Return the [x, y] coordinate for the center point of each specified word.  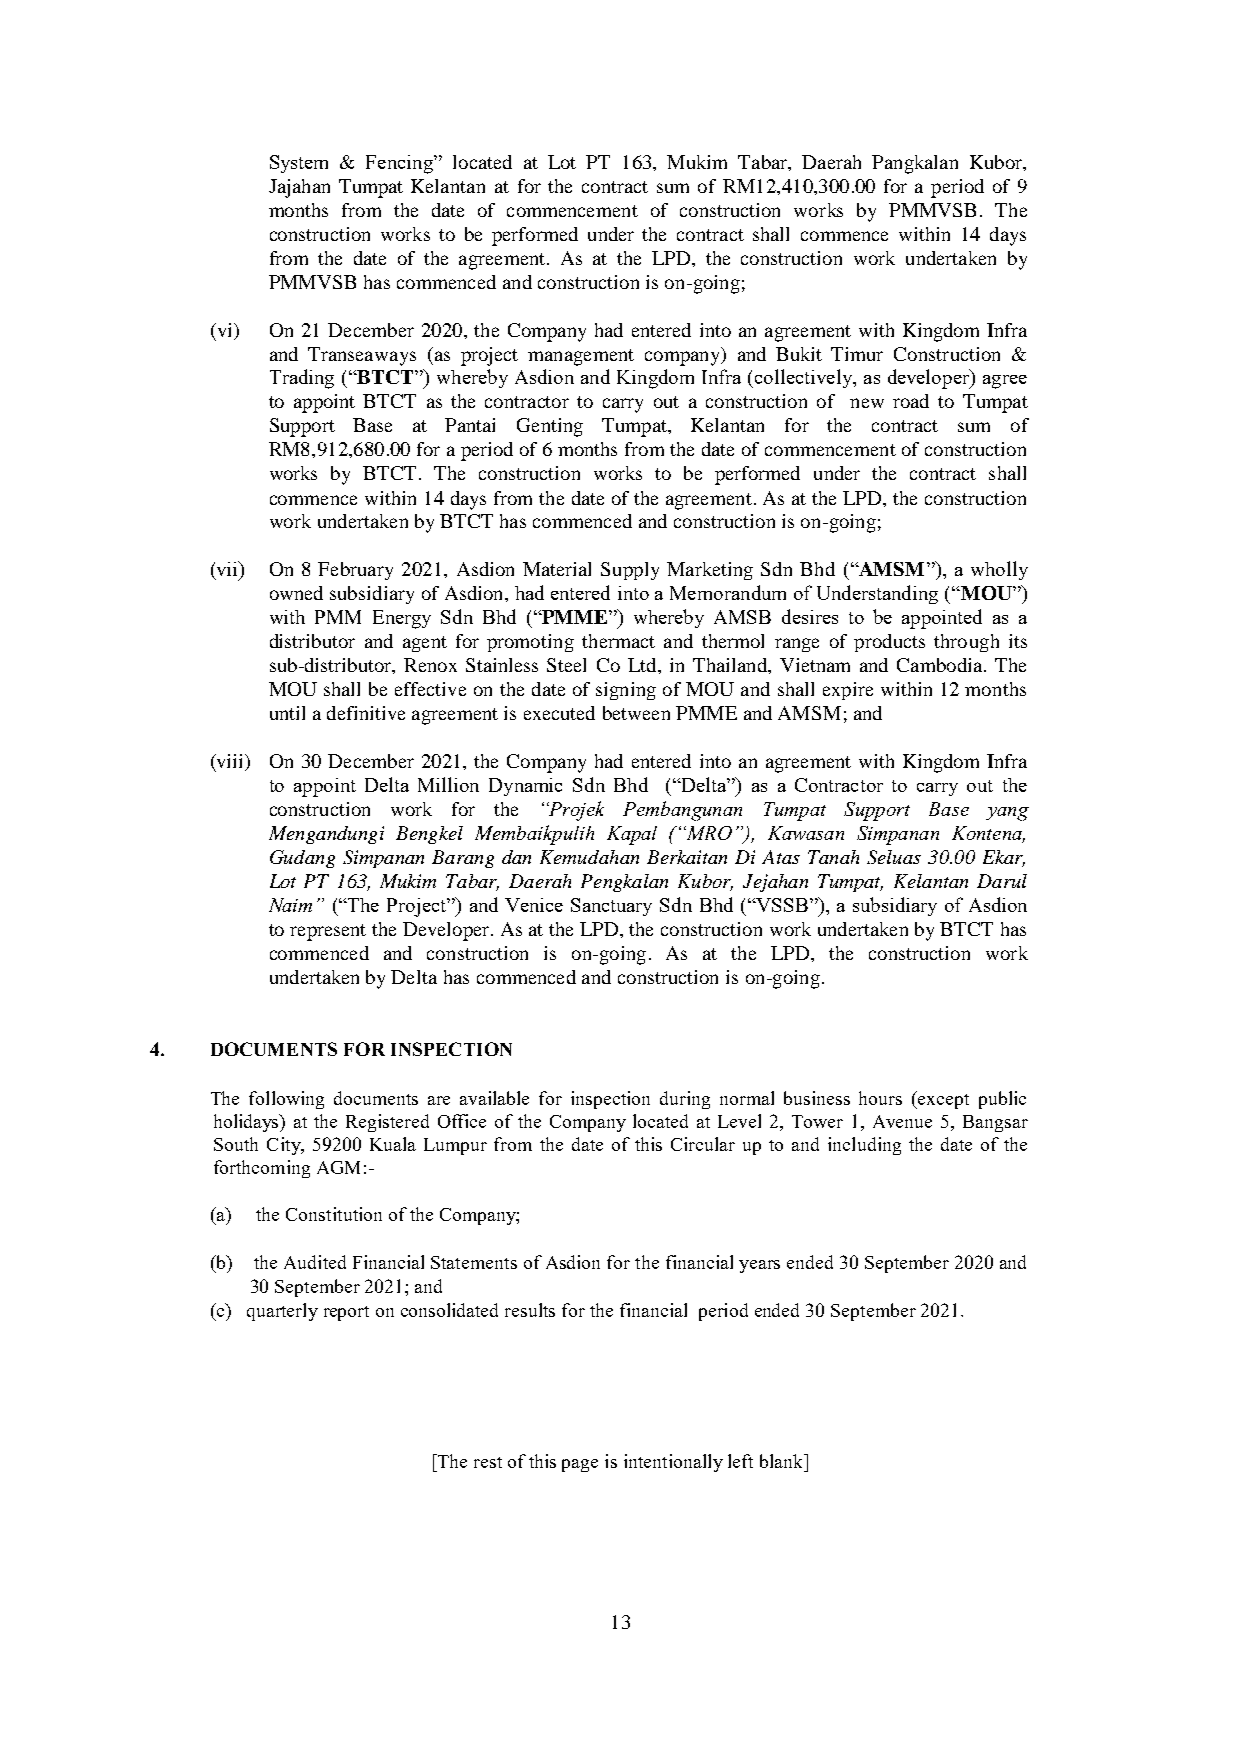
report [346, 1313]
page [580, 1465]
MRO [708, 833]
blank [782, 1461]
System [299, 164]
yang [1007, 814]
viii [230, 762]
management [581, 357]
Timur [857, 354]
